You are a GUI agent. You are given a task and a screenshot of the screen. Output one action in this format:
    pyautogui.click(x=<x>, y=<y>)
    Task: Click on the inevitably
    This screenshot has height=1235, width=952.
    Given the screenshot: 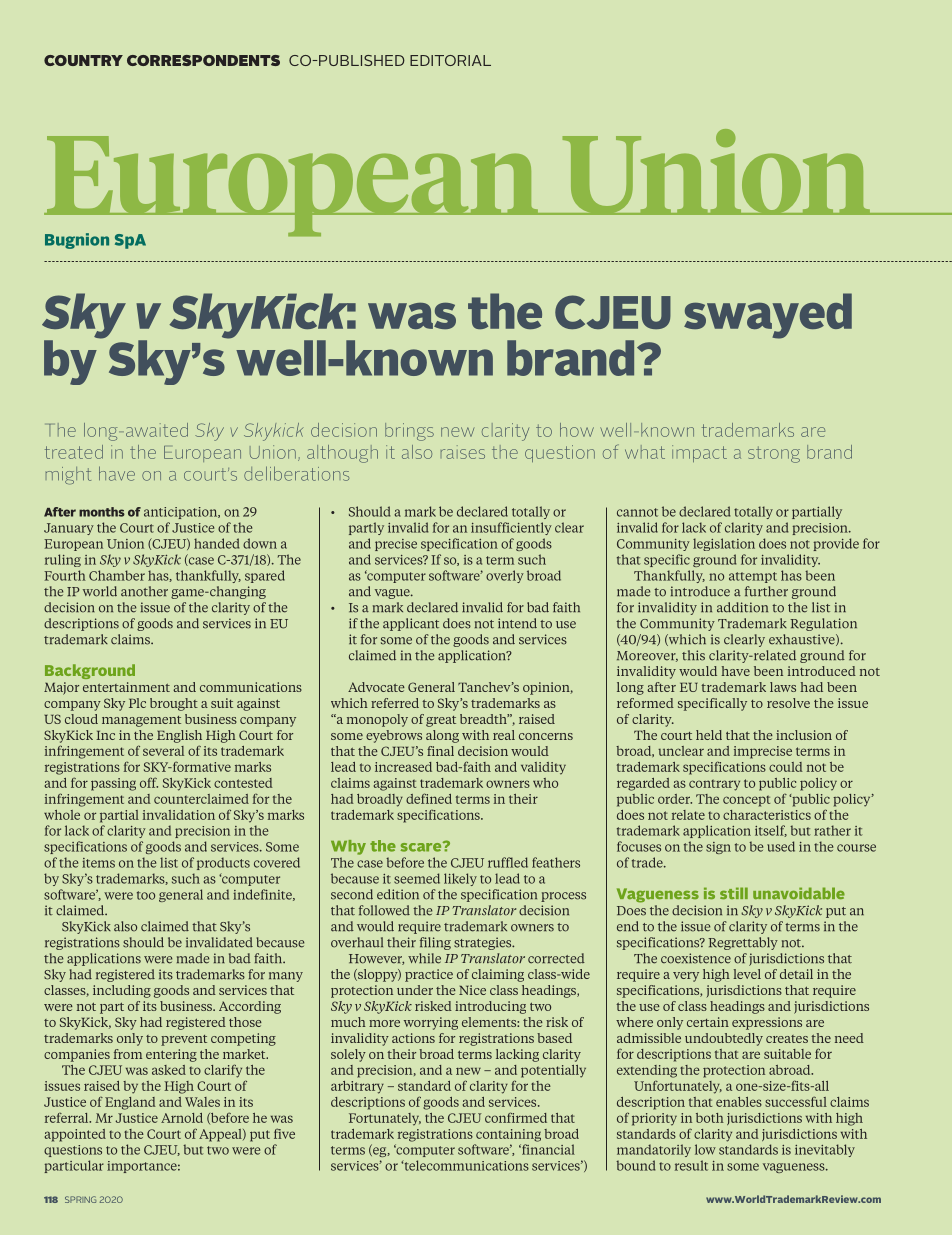 What is the action you would take?
    pyautogui.click(x=825, y=1150)
